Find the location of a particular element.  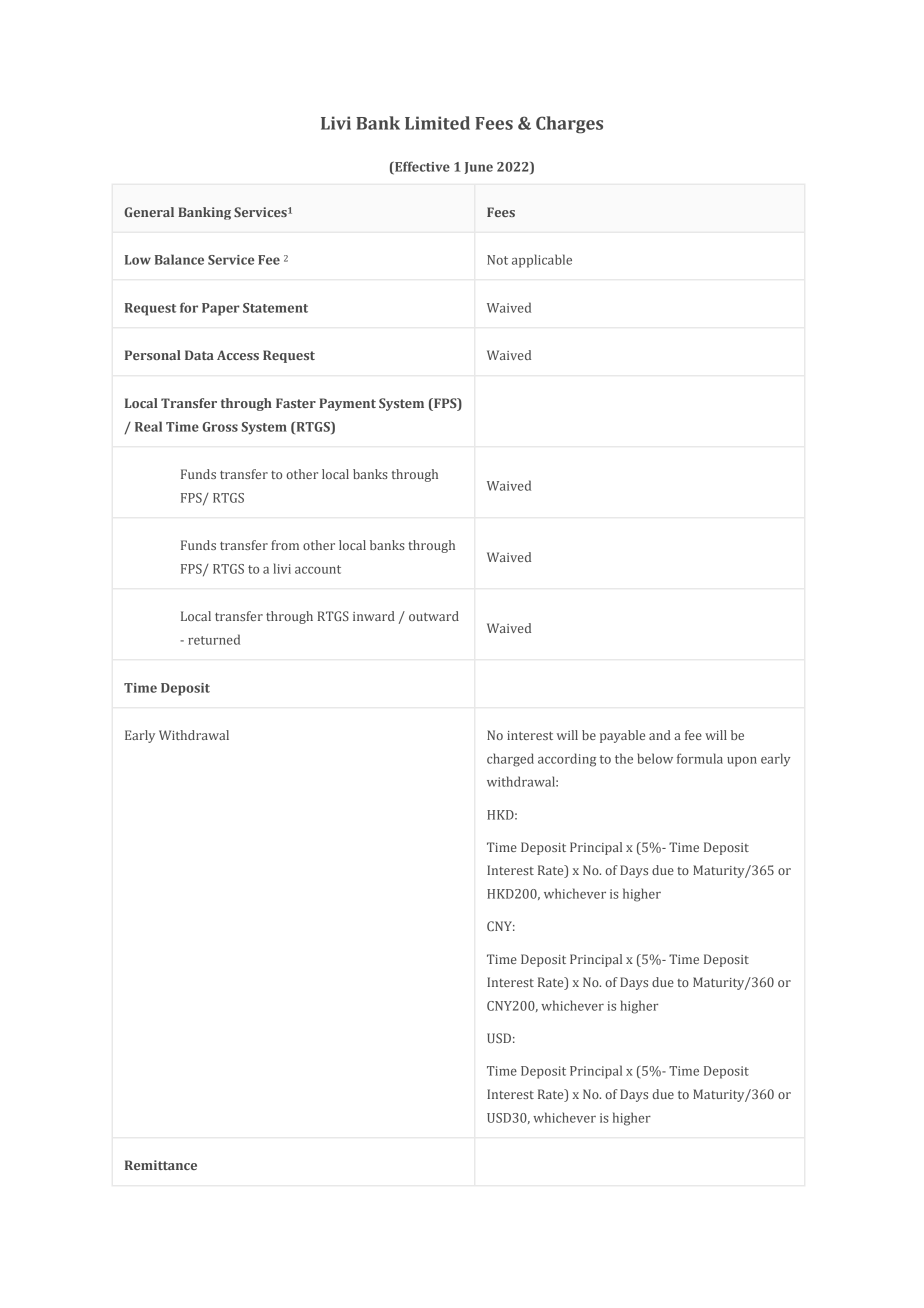

charged is located at coordinates (510, 760).
